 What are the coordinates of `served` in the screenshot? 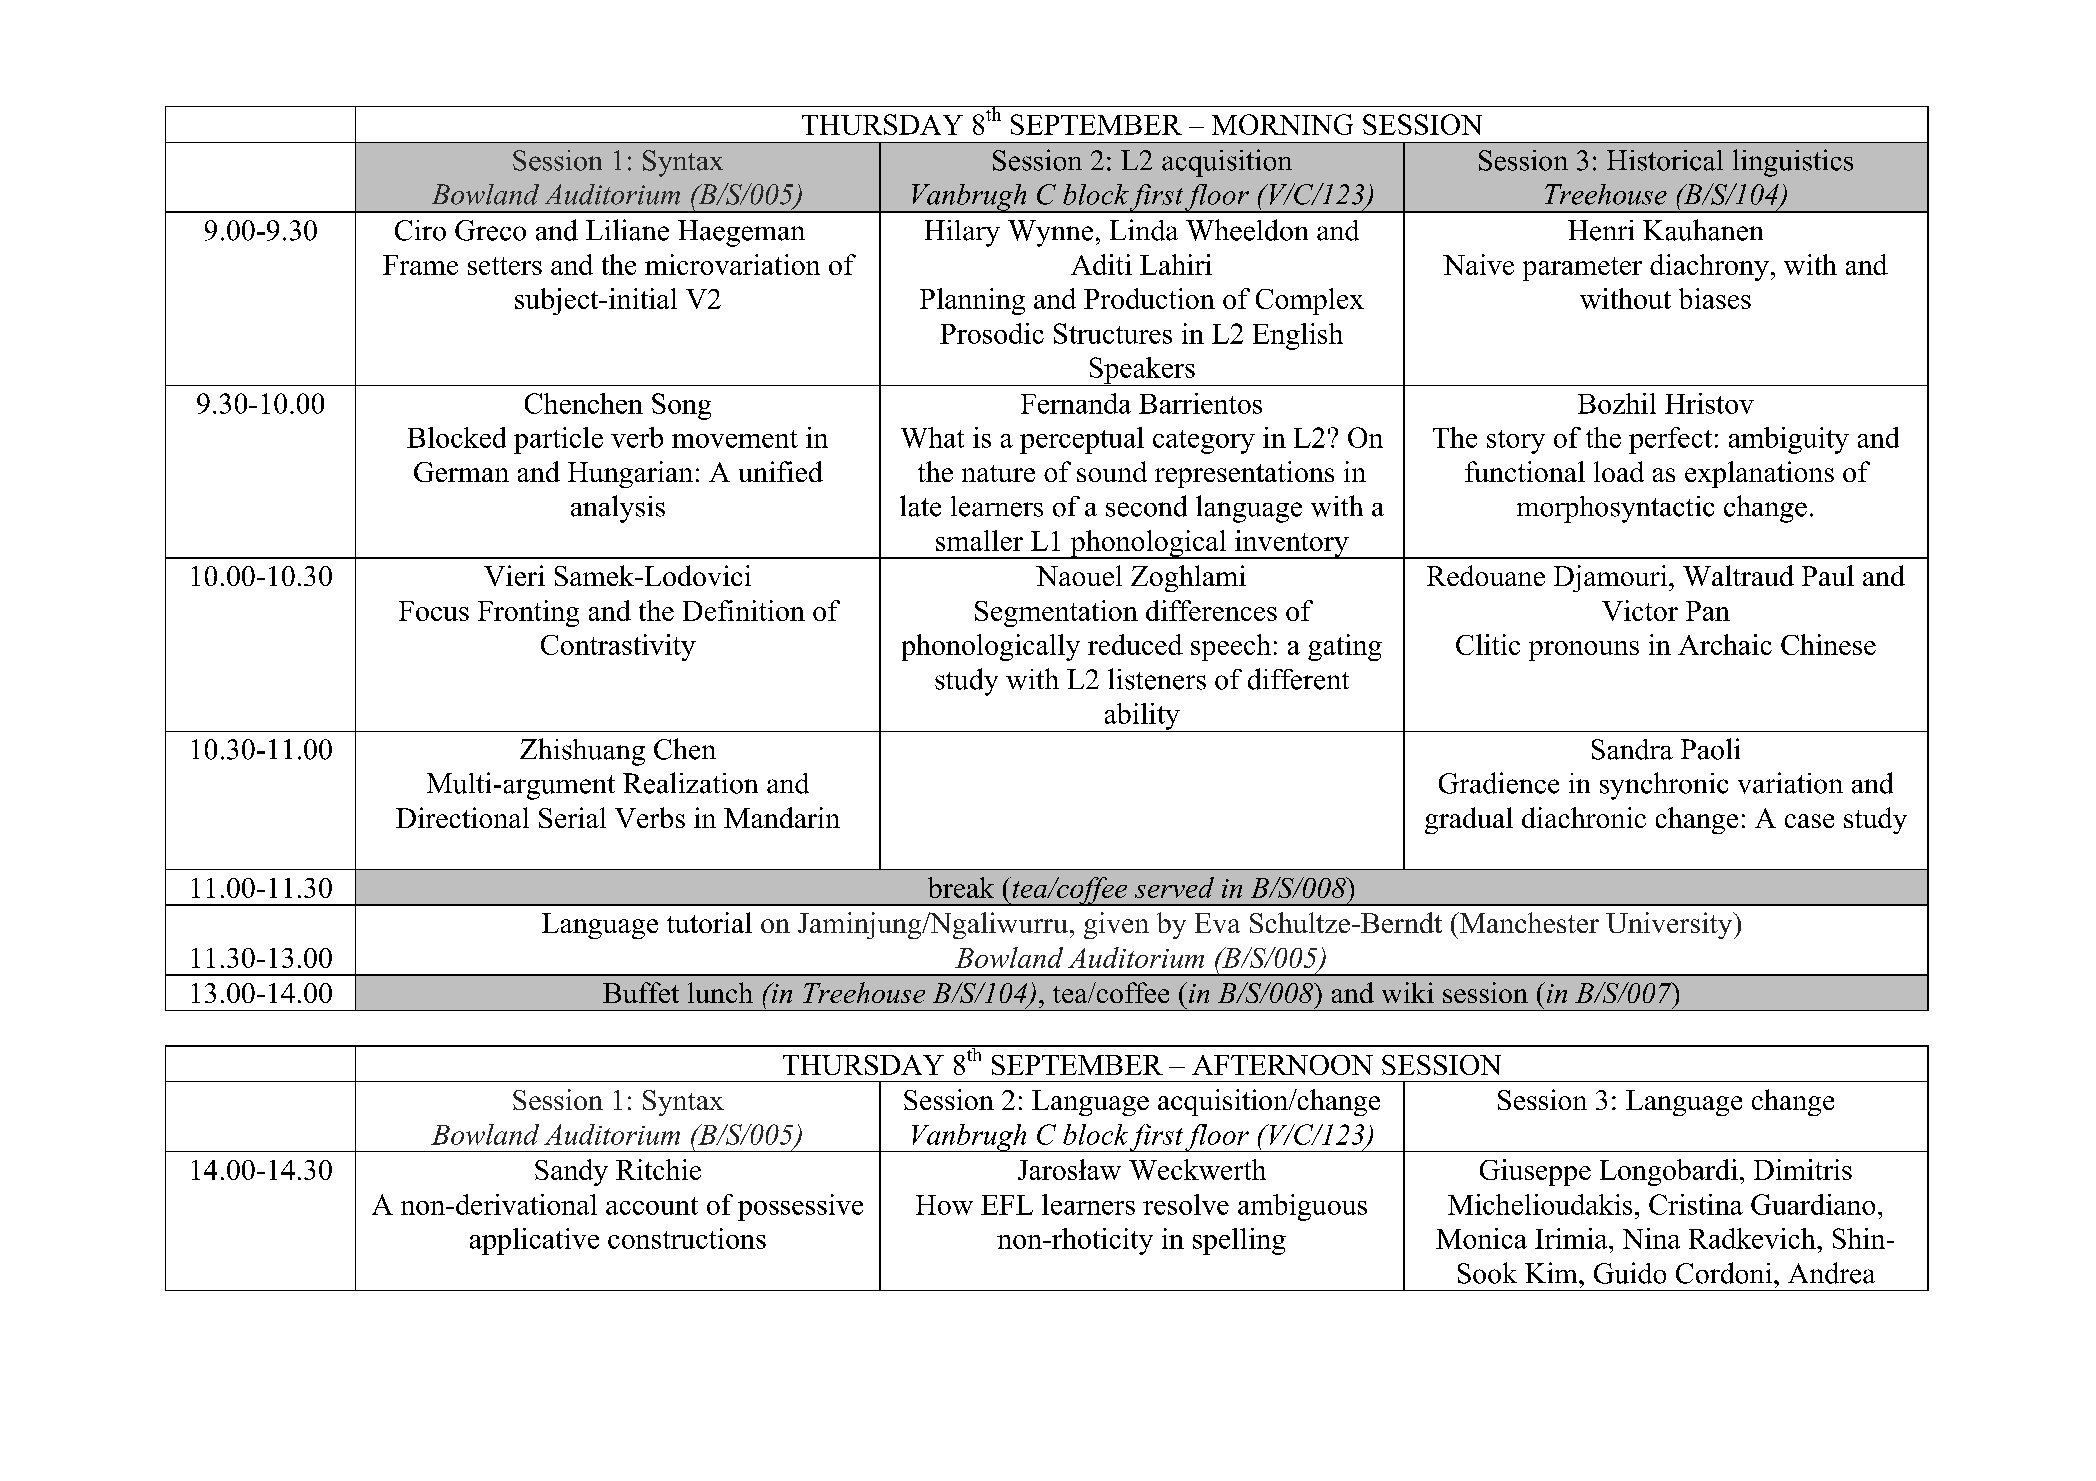 It's located at (1174, 887).
